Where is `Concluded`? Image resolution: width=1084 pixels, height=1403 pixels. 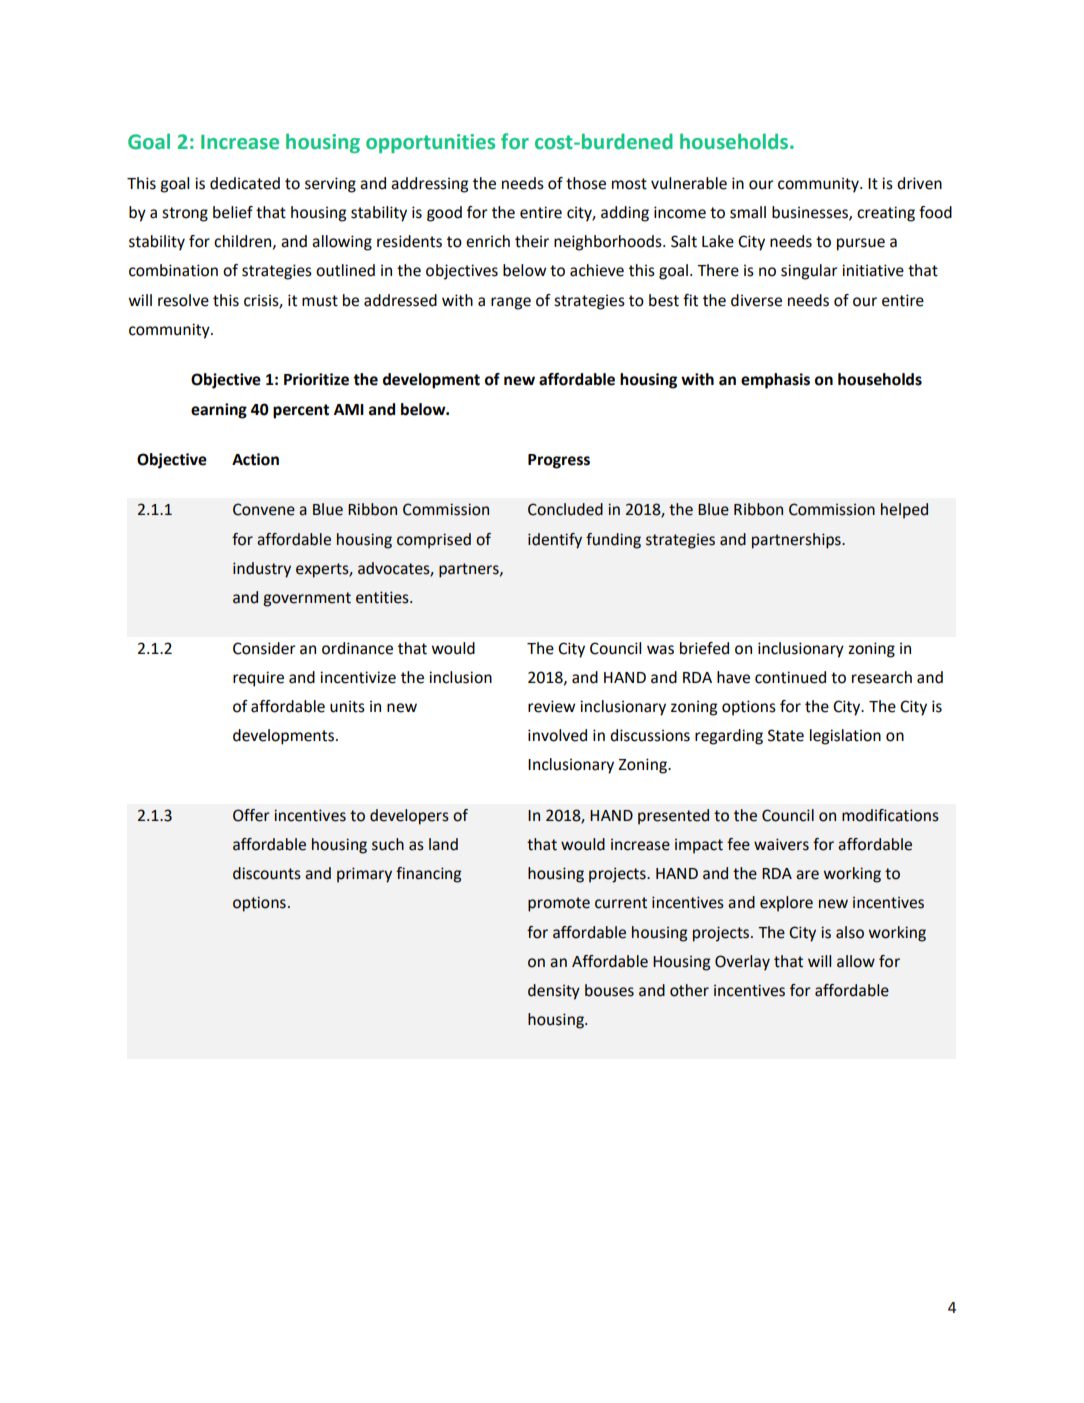
Concluded is located at coordinates (565, 509).
